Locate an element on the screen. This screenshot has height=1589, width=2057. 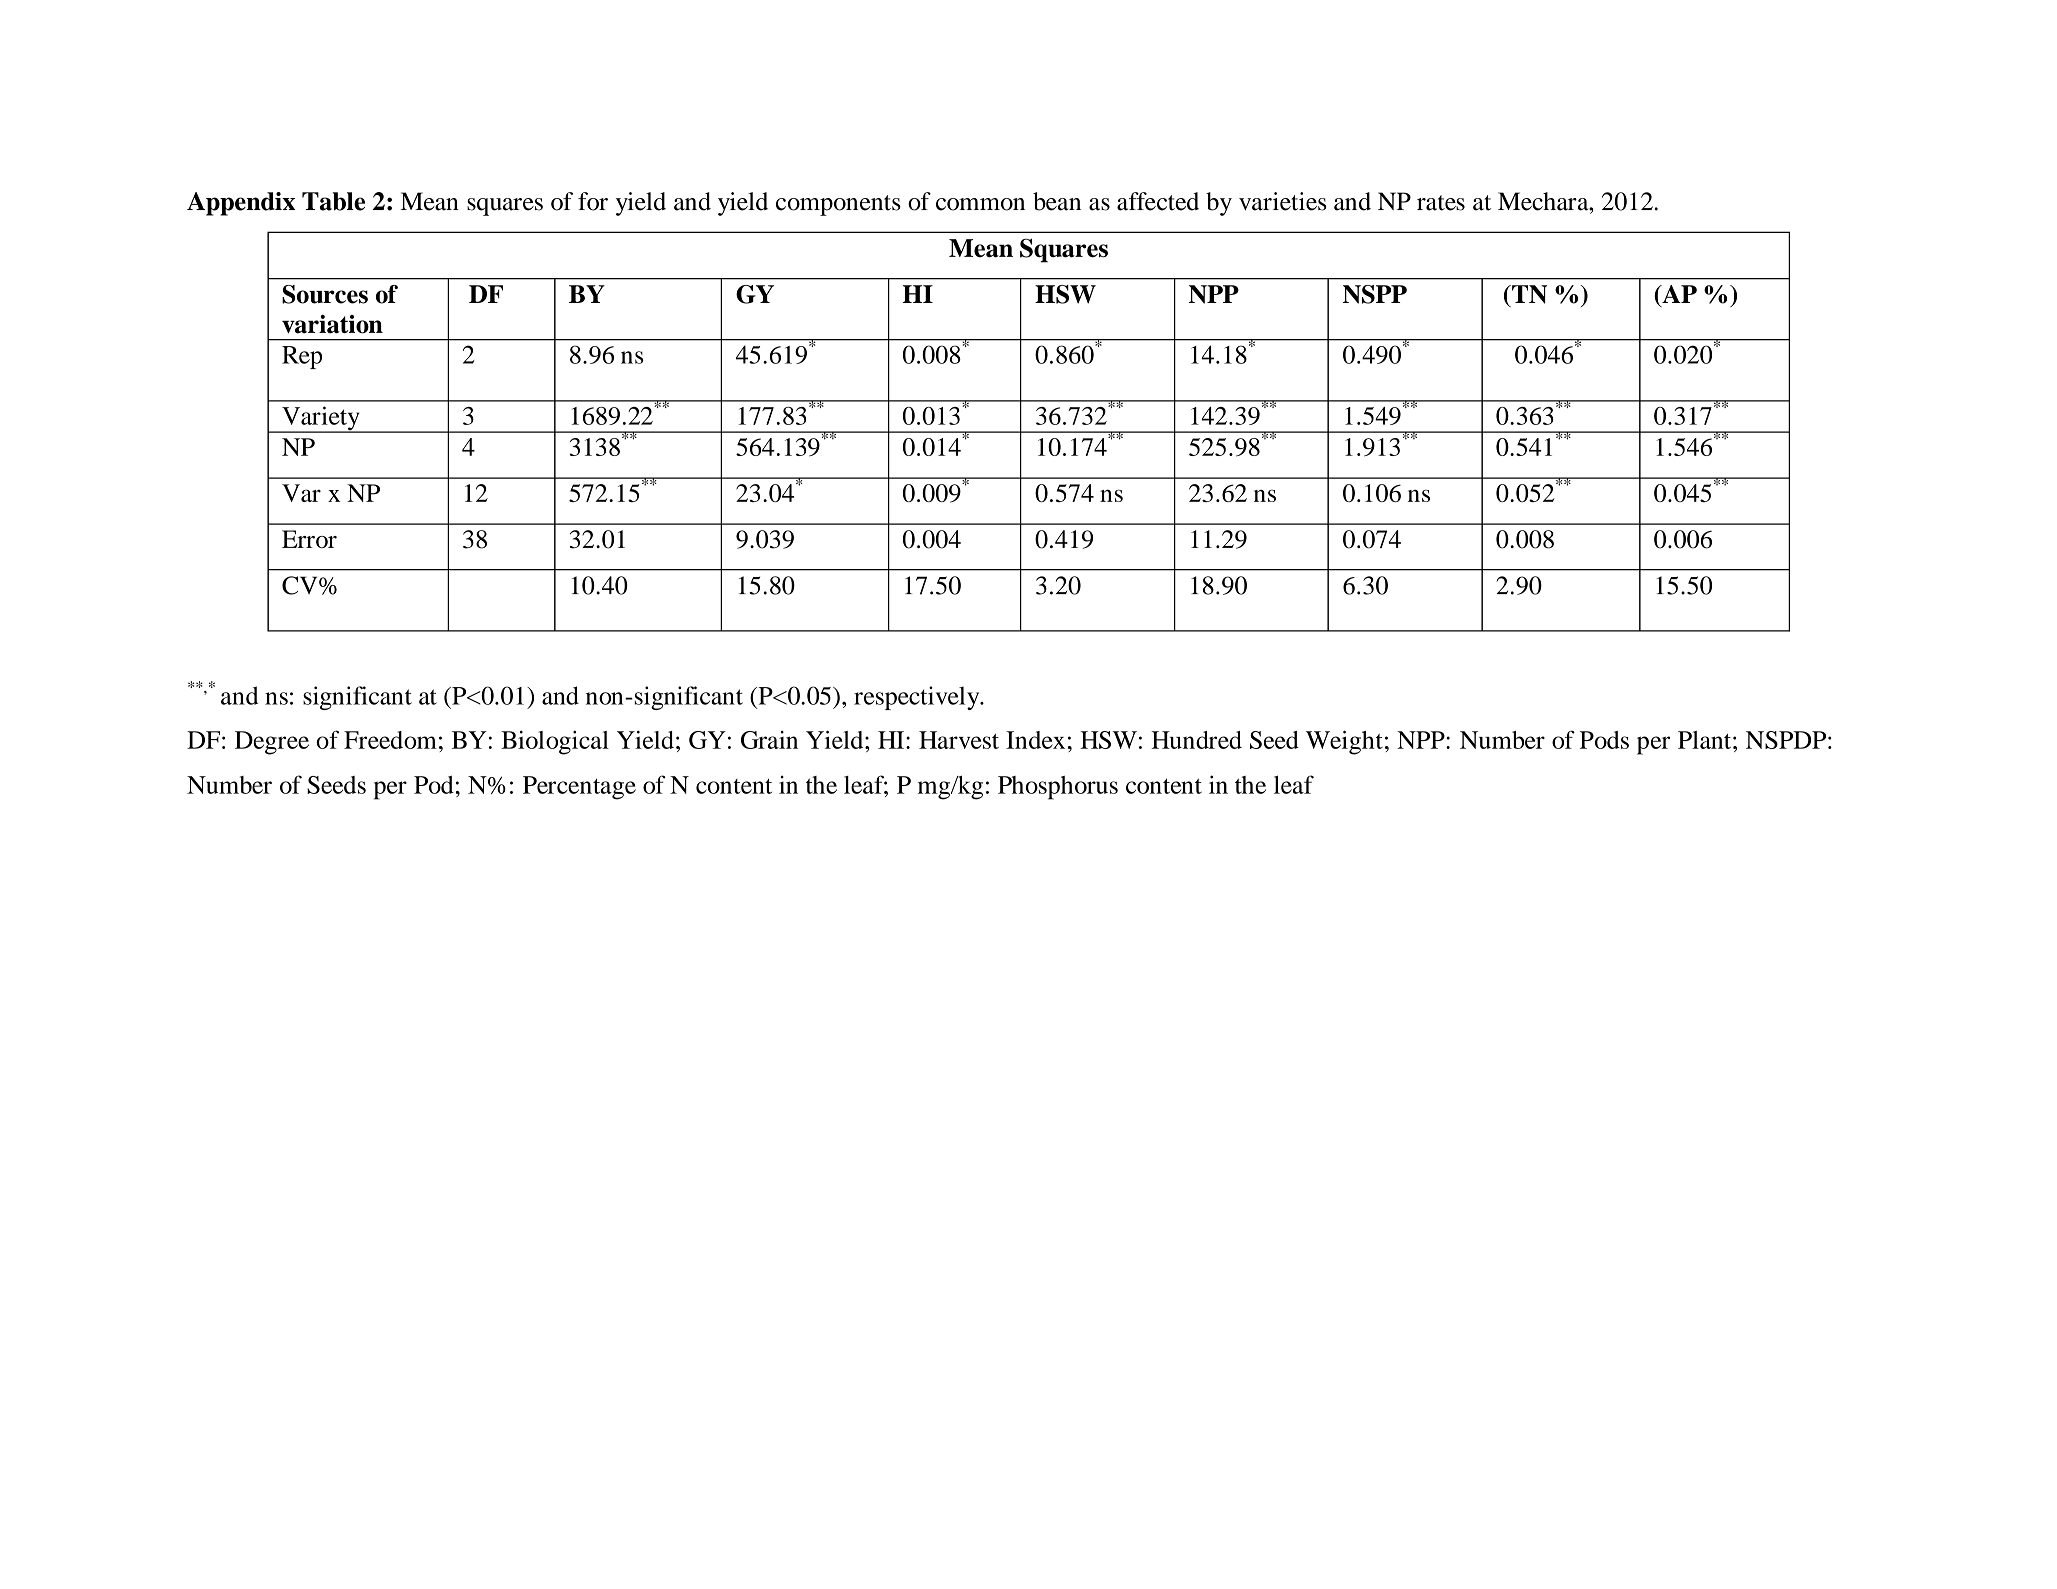
Rep is located at coordinates (302, 357).
